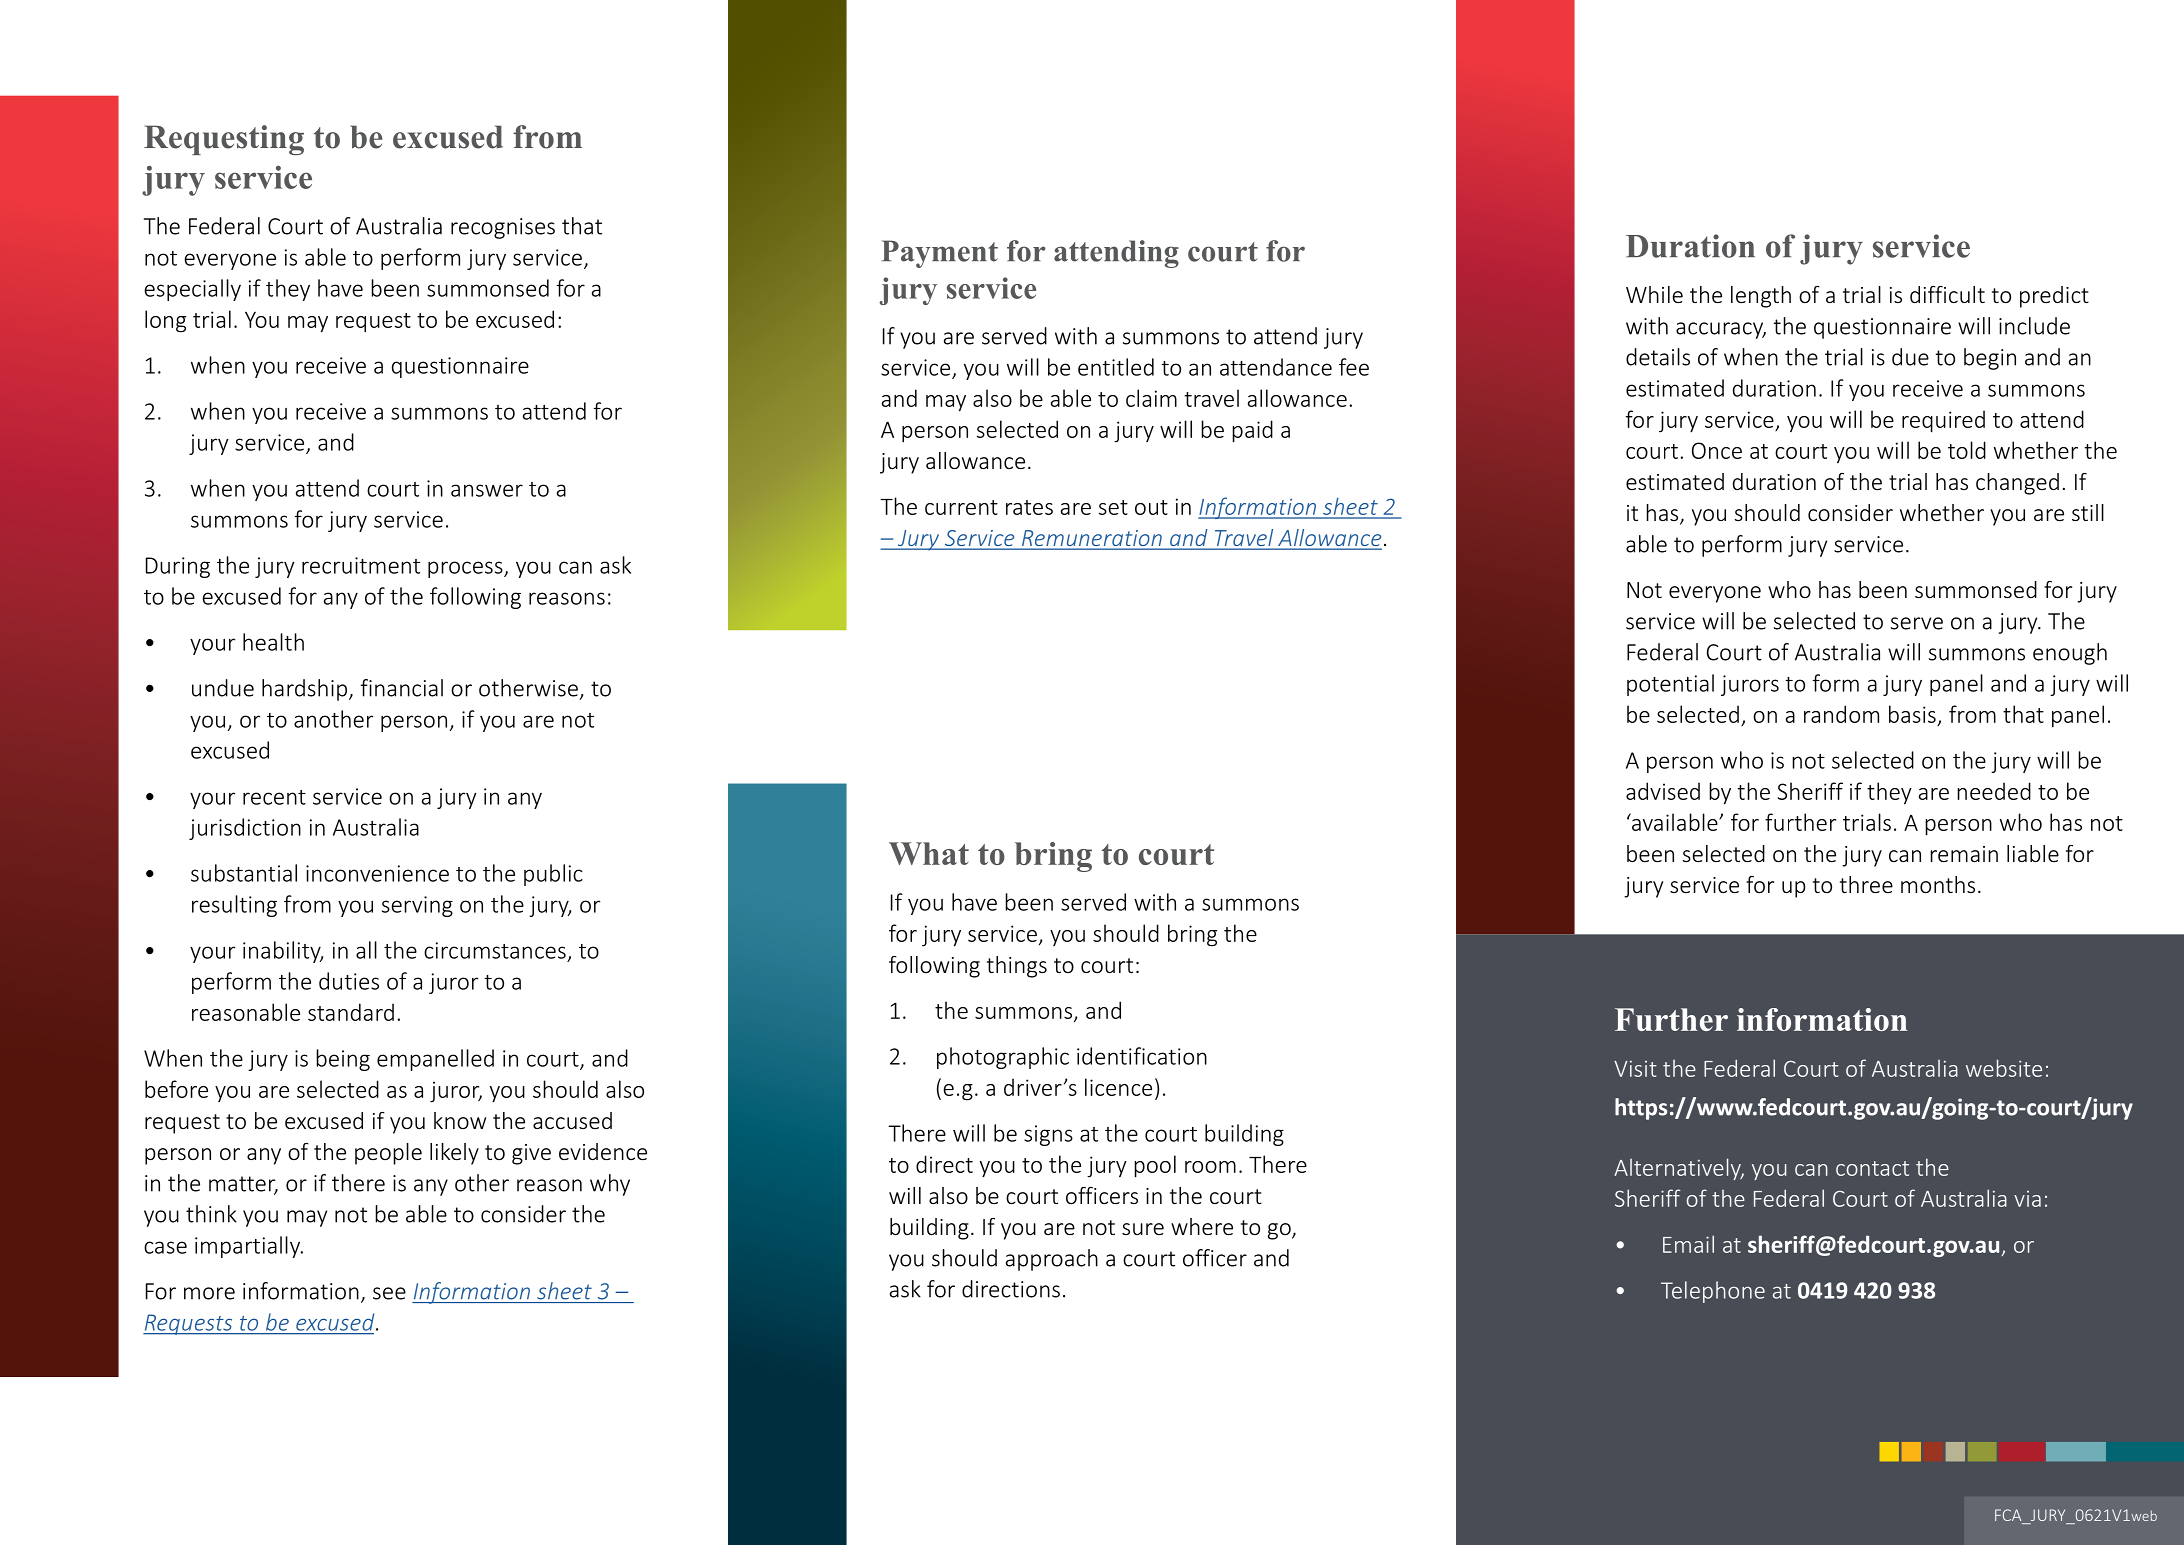 Image resolution: width=2184 pixels, height=1545 pixels. I want to click on Remuneration, so click(1092, 539).
